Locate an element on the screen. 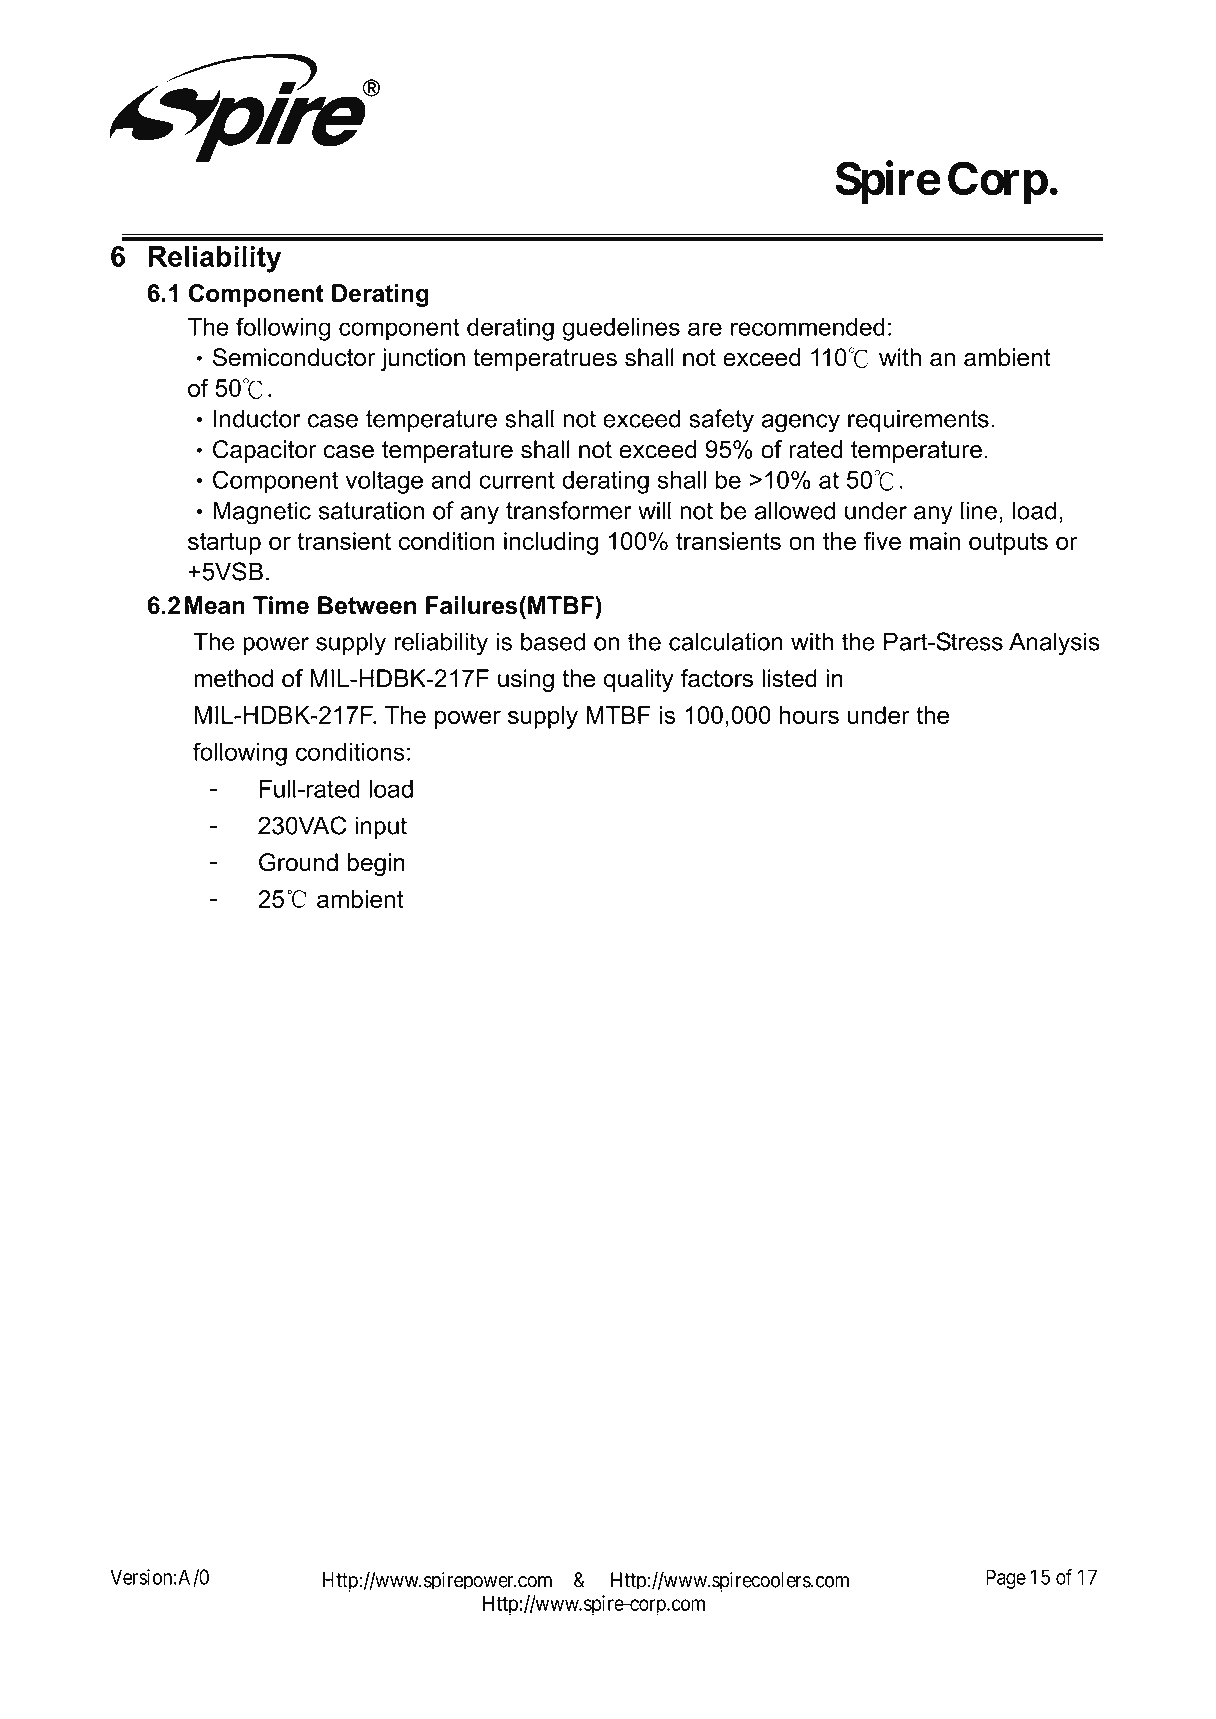 Image resolution: width=1216 pixels, height=1719 pixels. Page is located at coordinates (1006, 1579).
